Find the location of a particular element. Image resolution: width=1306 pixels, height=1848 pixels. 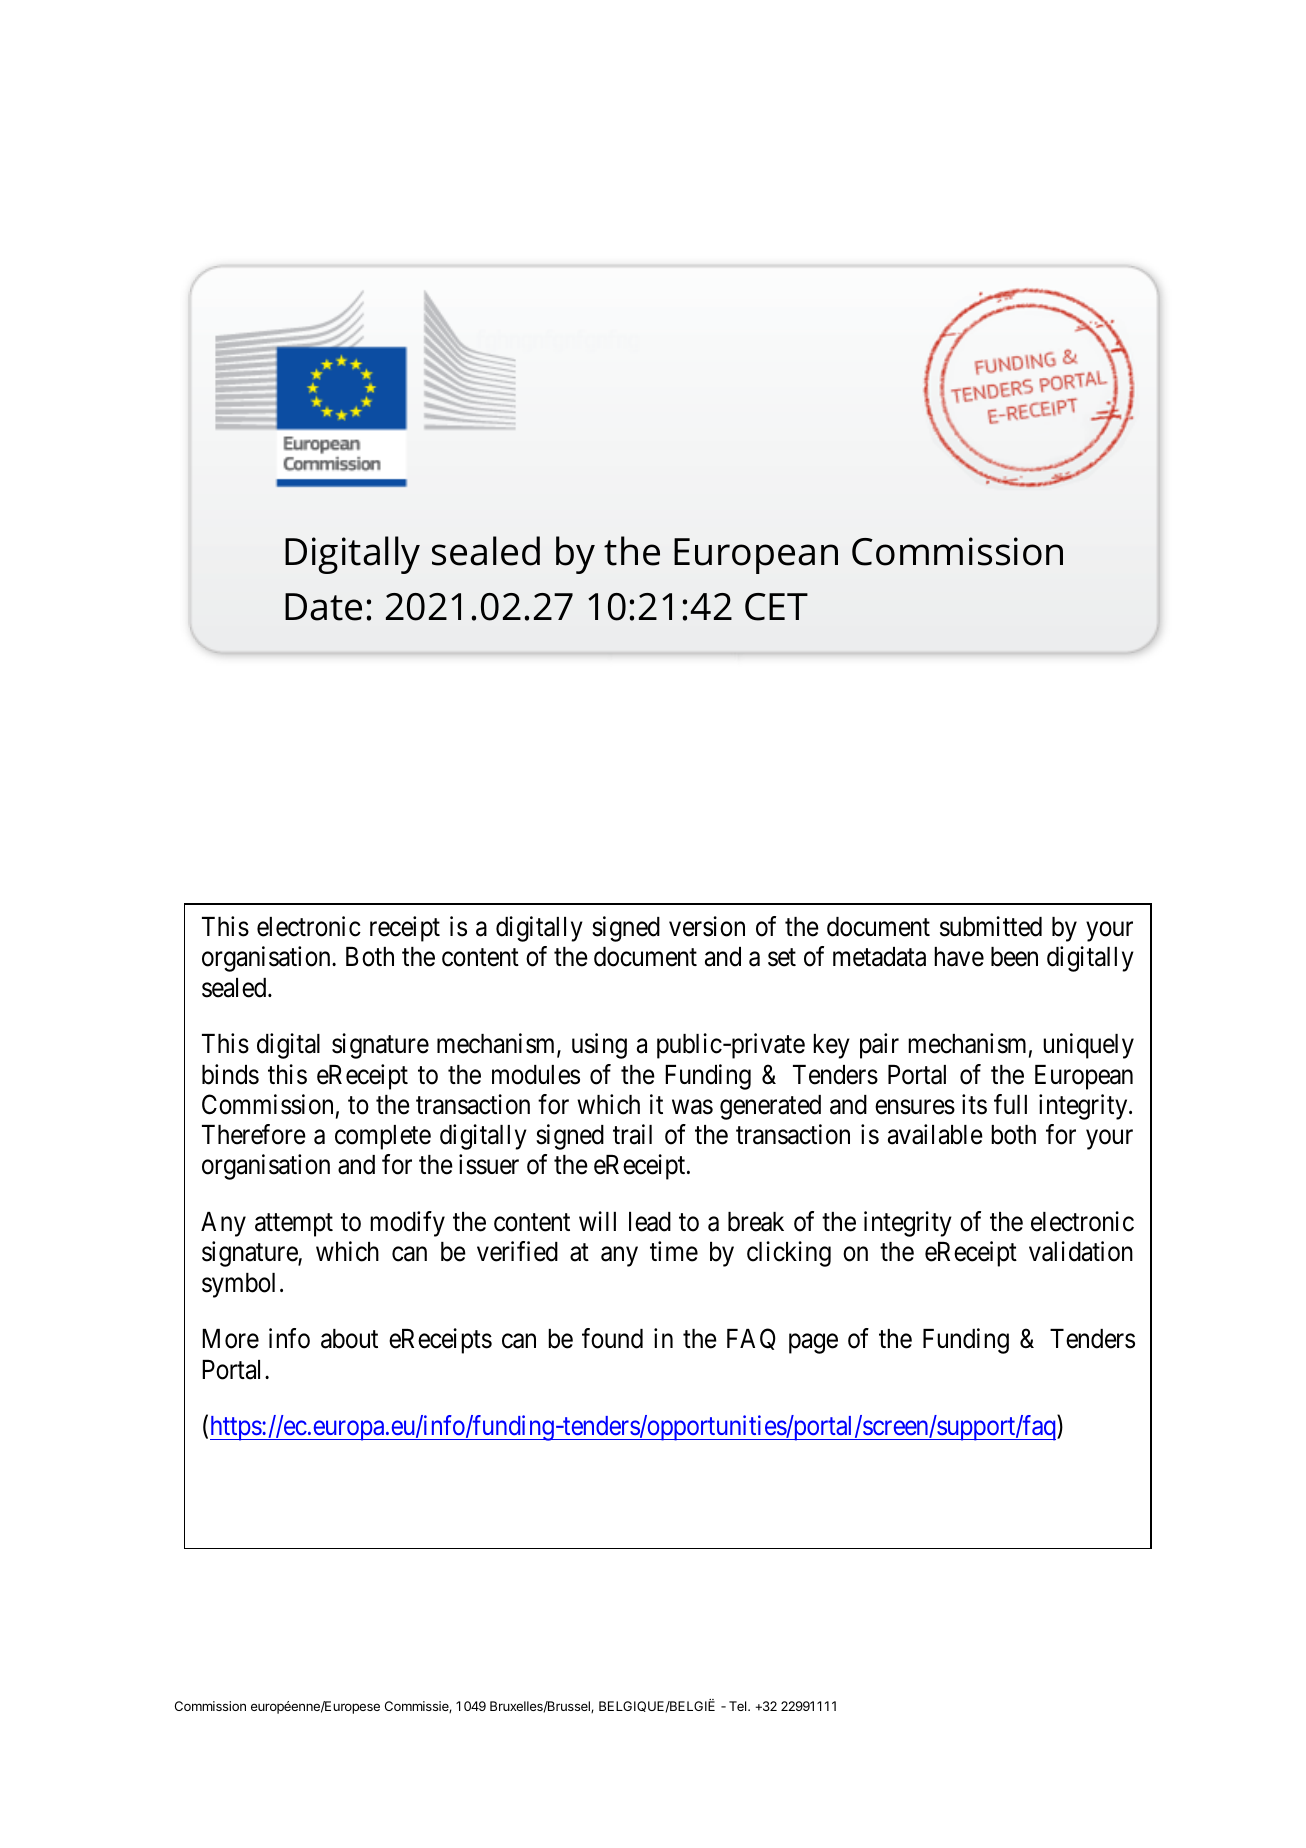

symbol is located at coordinates (238, 1285).
